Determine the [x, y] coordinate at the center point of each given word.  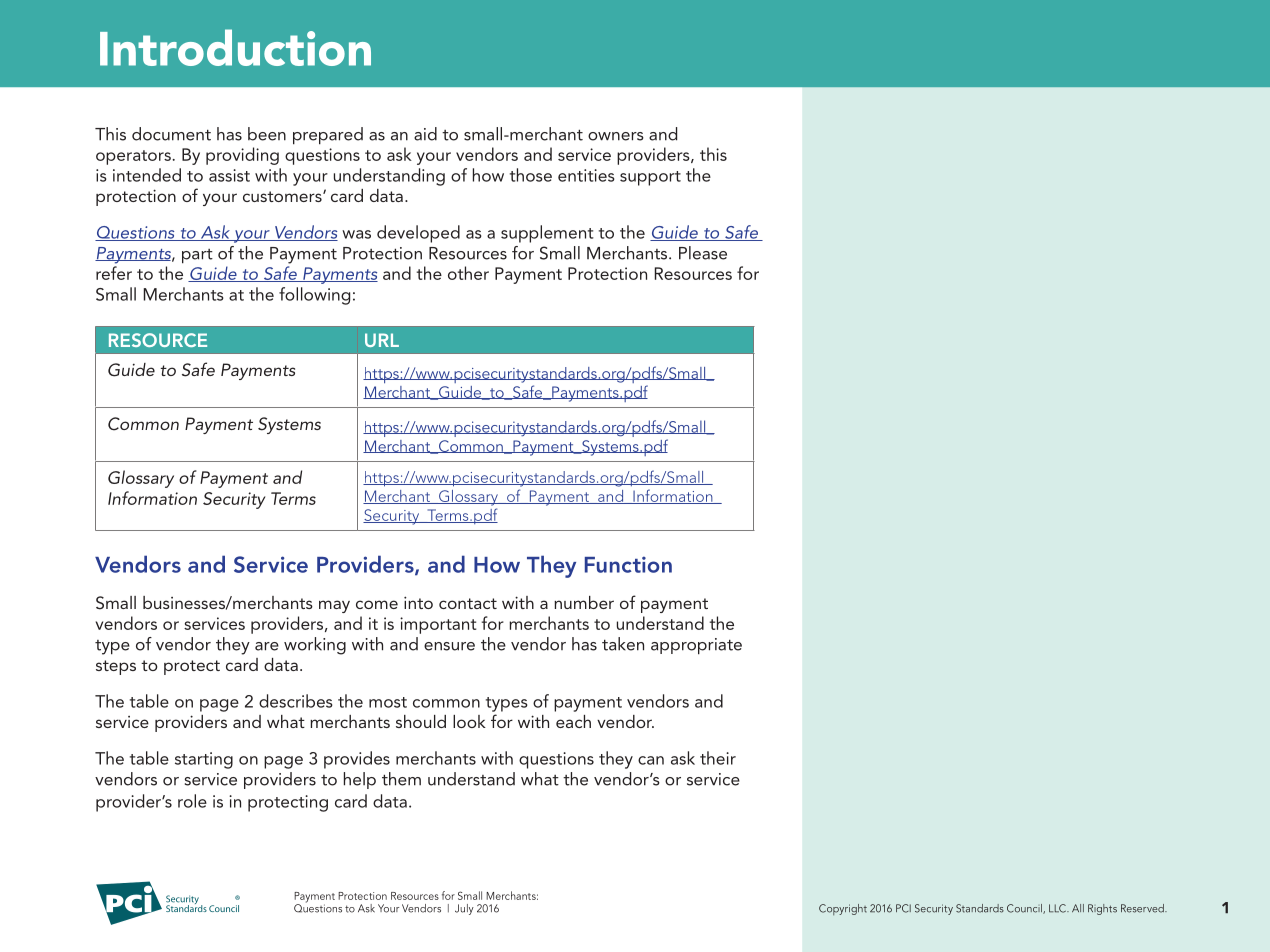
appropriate [696, 646]
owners [616, 136]
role [192, 801]
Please [703, 253]
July [464, 909]
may [334, 606]
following [314, 296]
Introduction [235, 47]
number [584, 602]
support [650, 178]
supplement [547, 234]
